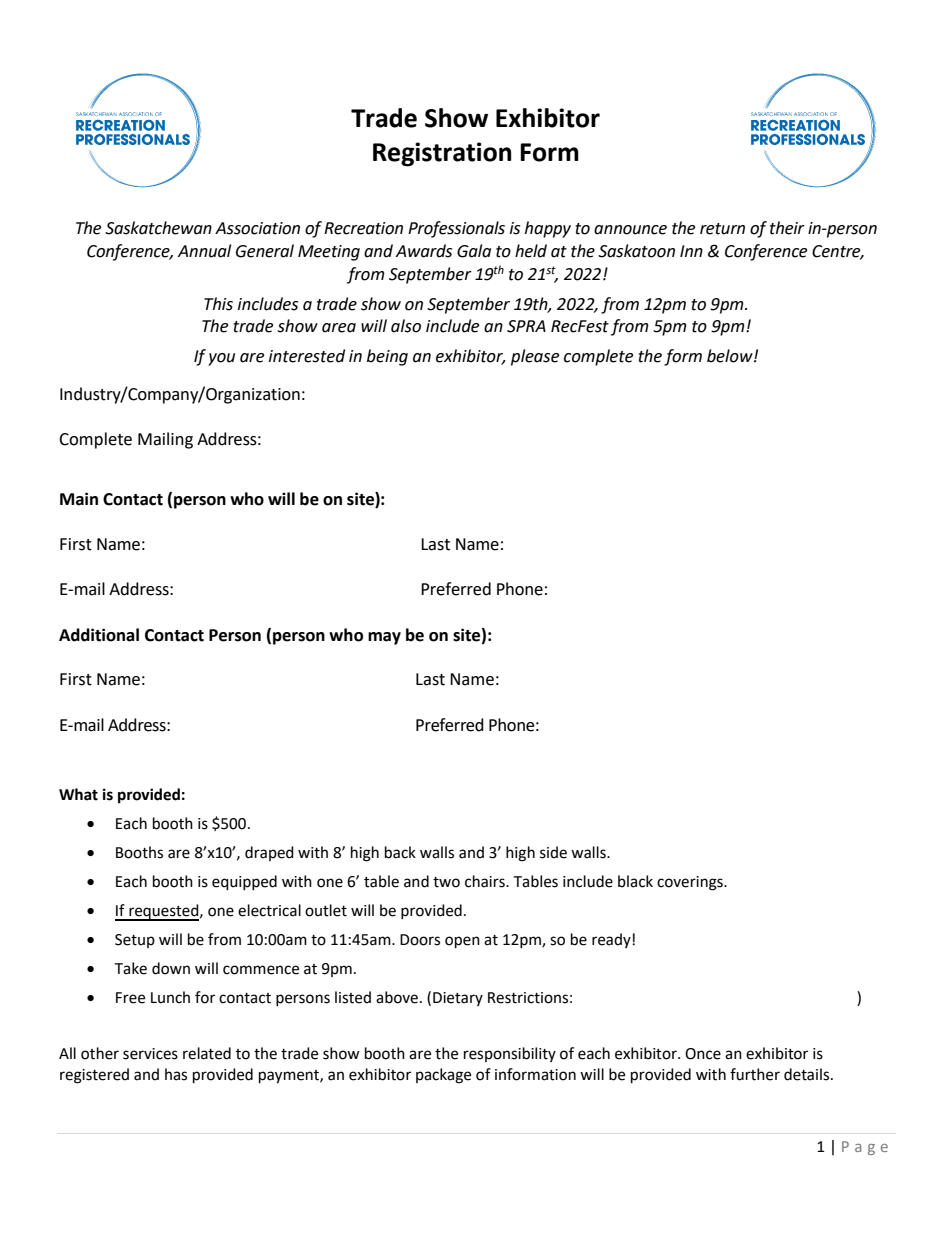 The height and width of the screenshot is (1233, 952). I want to click on Saskatchewan, so click(158, 228).
